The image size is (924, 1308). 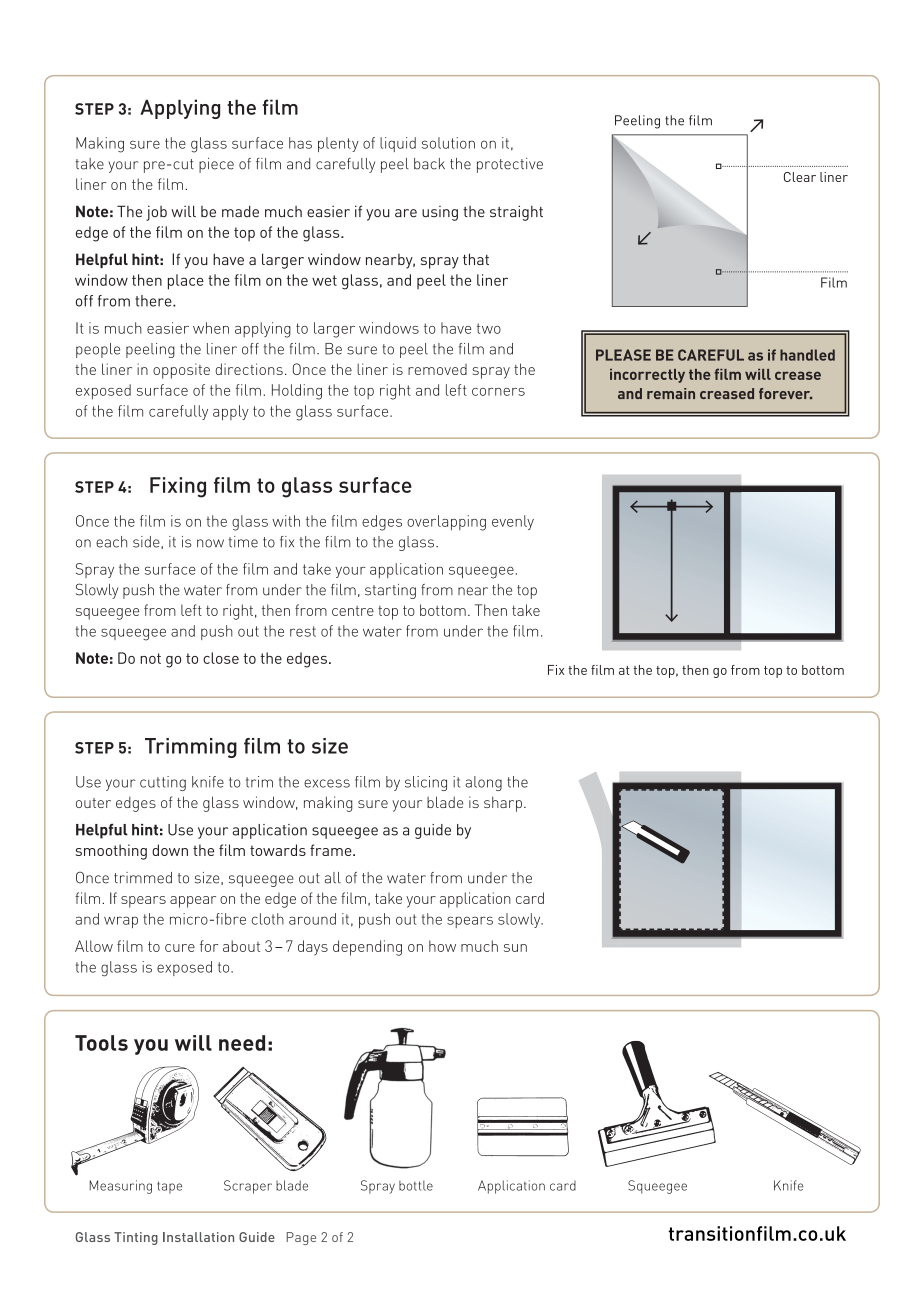 What do you see at coordinates (800, 177) in the image?
I see `Clear` at bounding box center [800, 177].
